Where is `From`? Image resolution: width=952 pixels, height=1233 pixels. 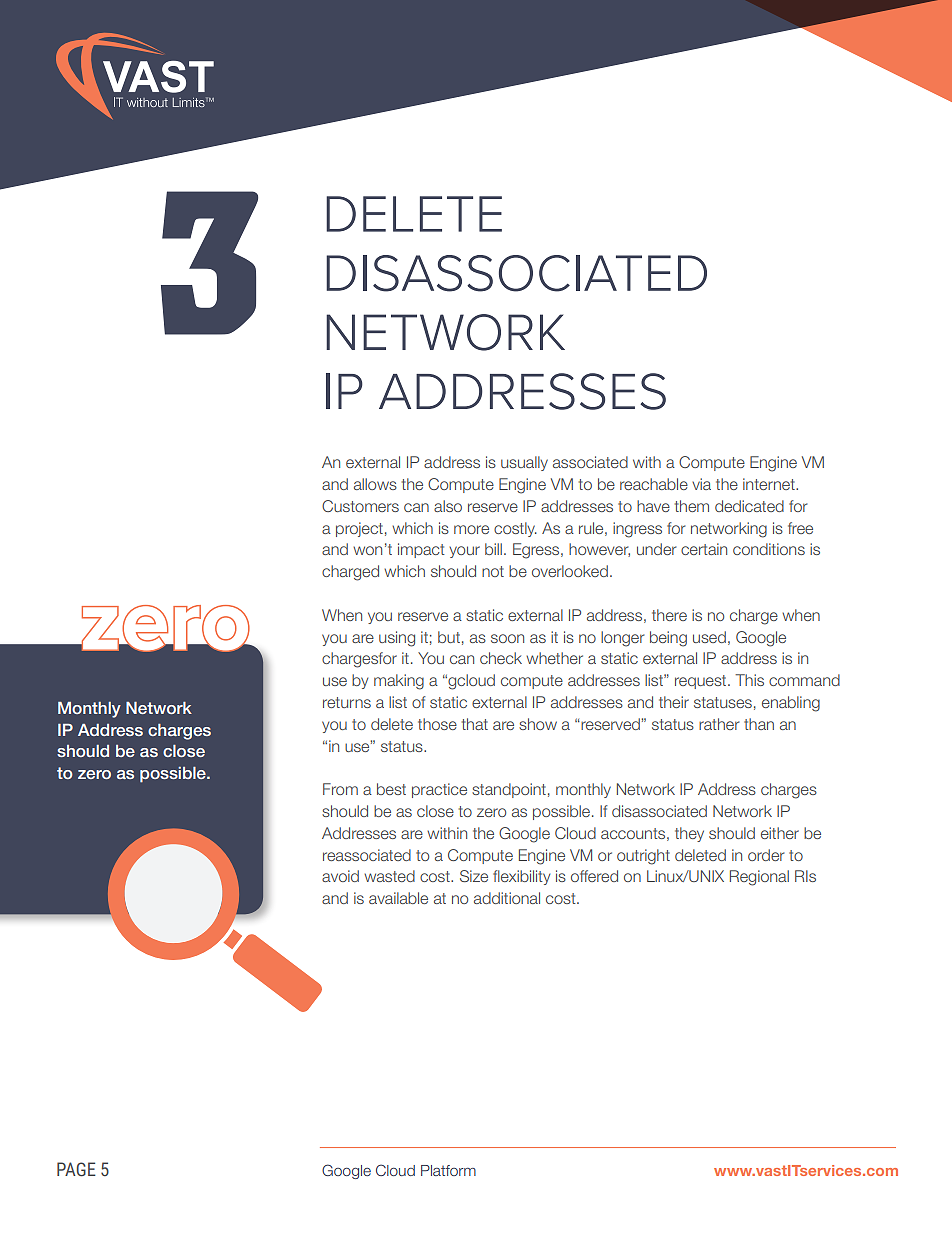 From is located at coordinates (340, 789).
